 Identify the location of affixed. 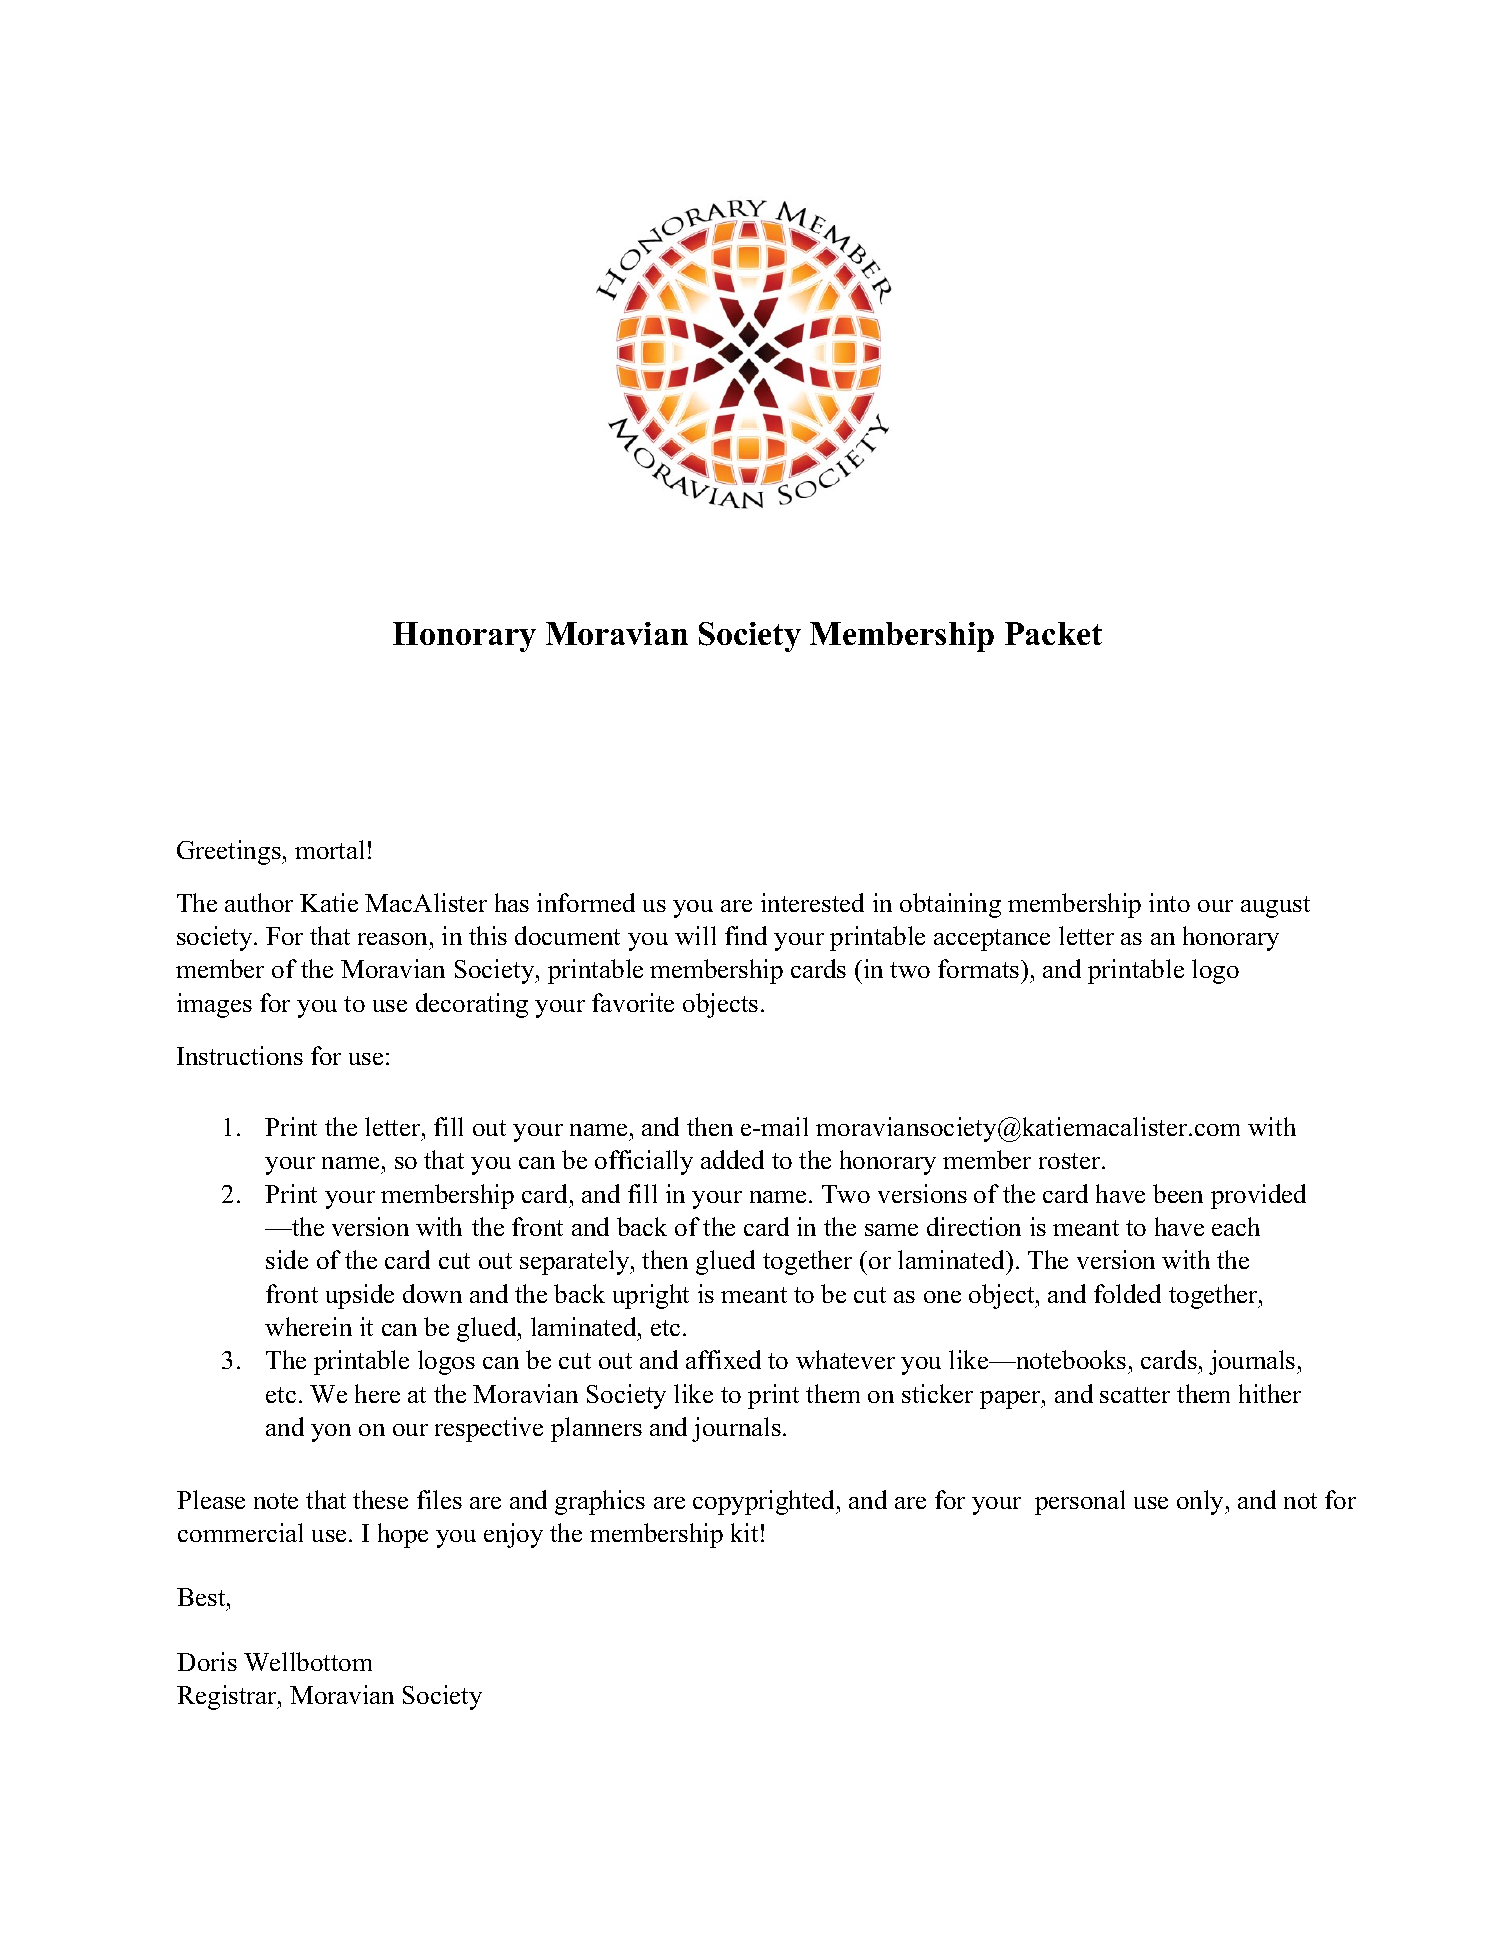
(723, 1359).
